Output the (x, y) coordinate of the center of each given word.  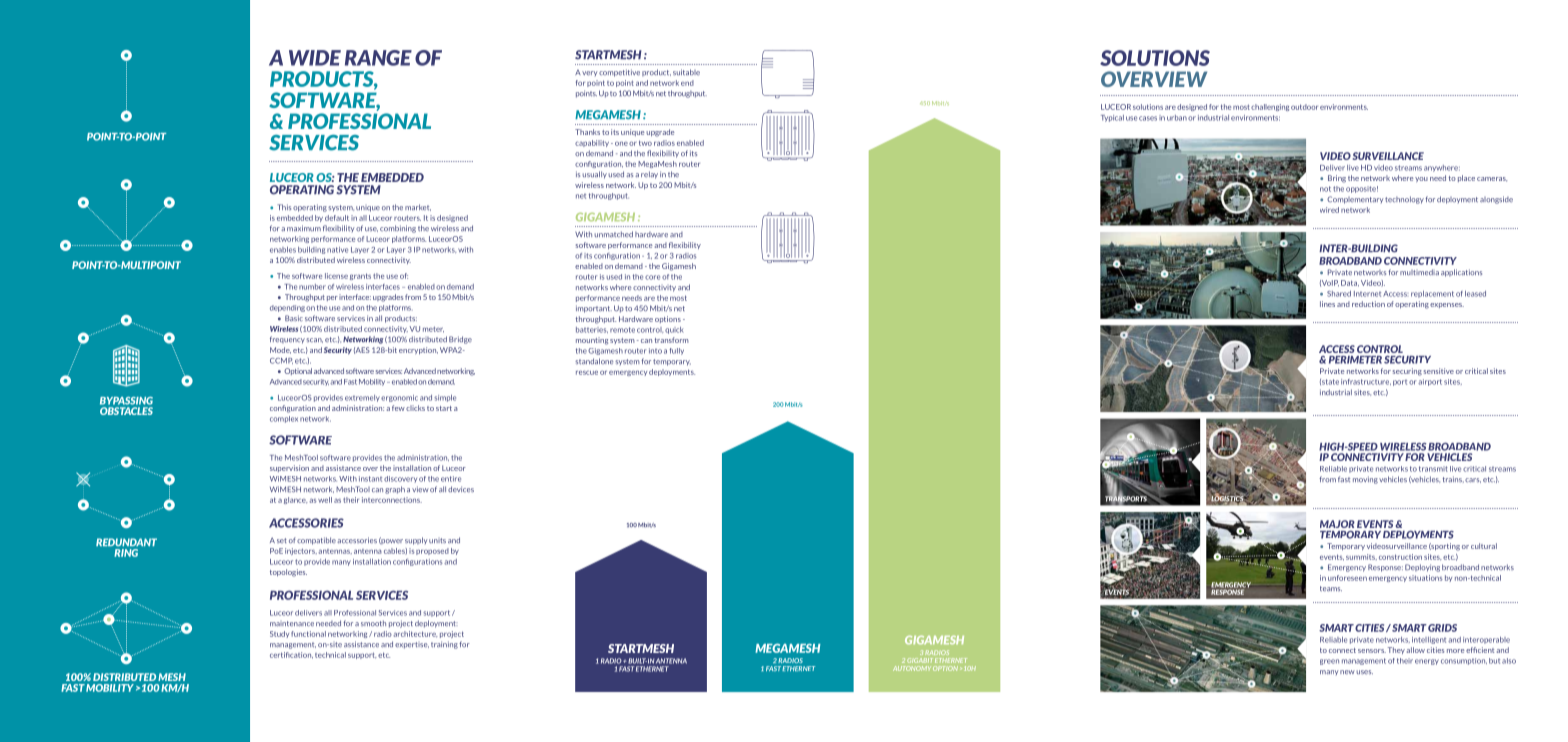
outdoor (1304, 107)
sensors (1372, 651)
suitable (686, 72)
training (444, 645)
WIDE (315, 58)
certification (291, 655)
